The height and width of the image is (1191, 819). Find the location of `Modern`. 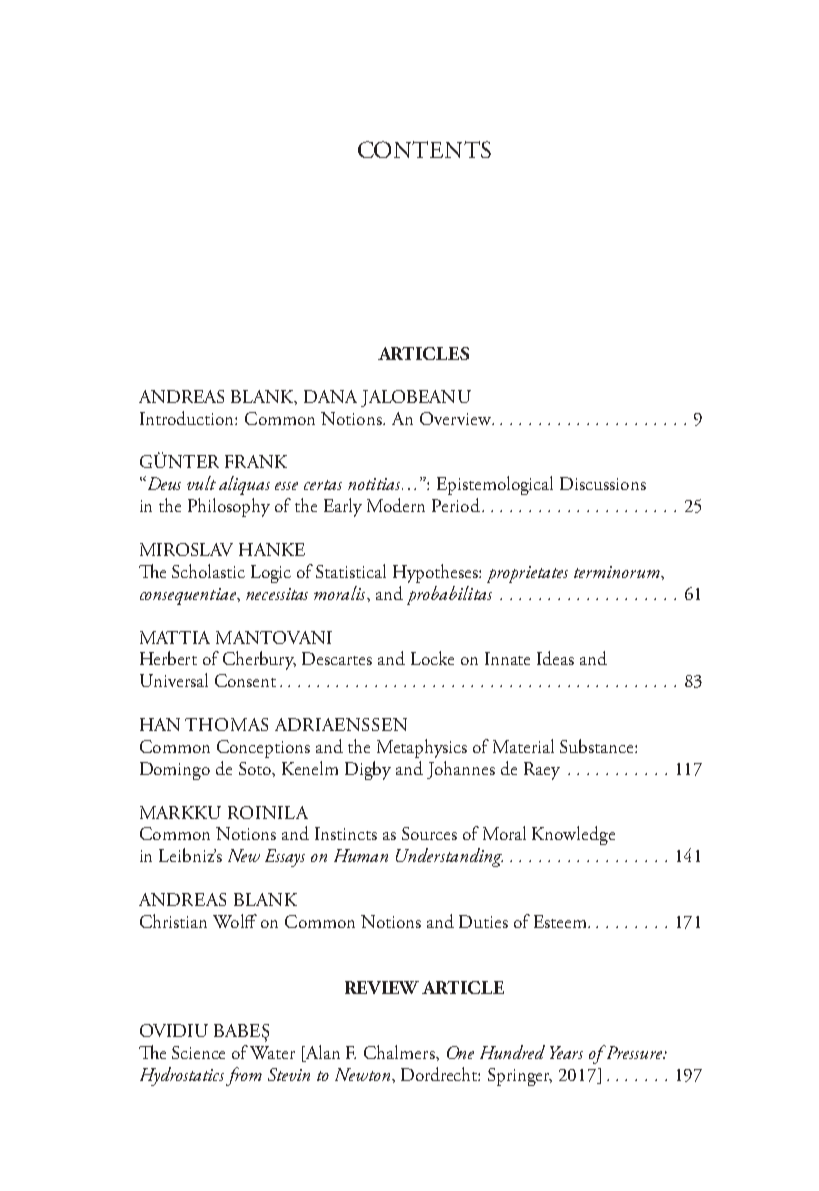

Modern is located at coordinates (396, 505).
